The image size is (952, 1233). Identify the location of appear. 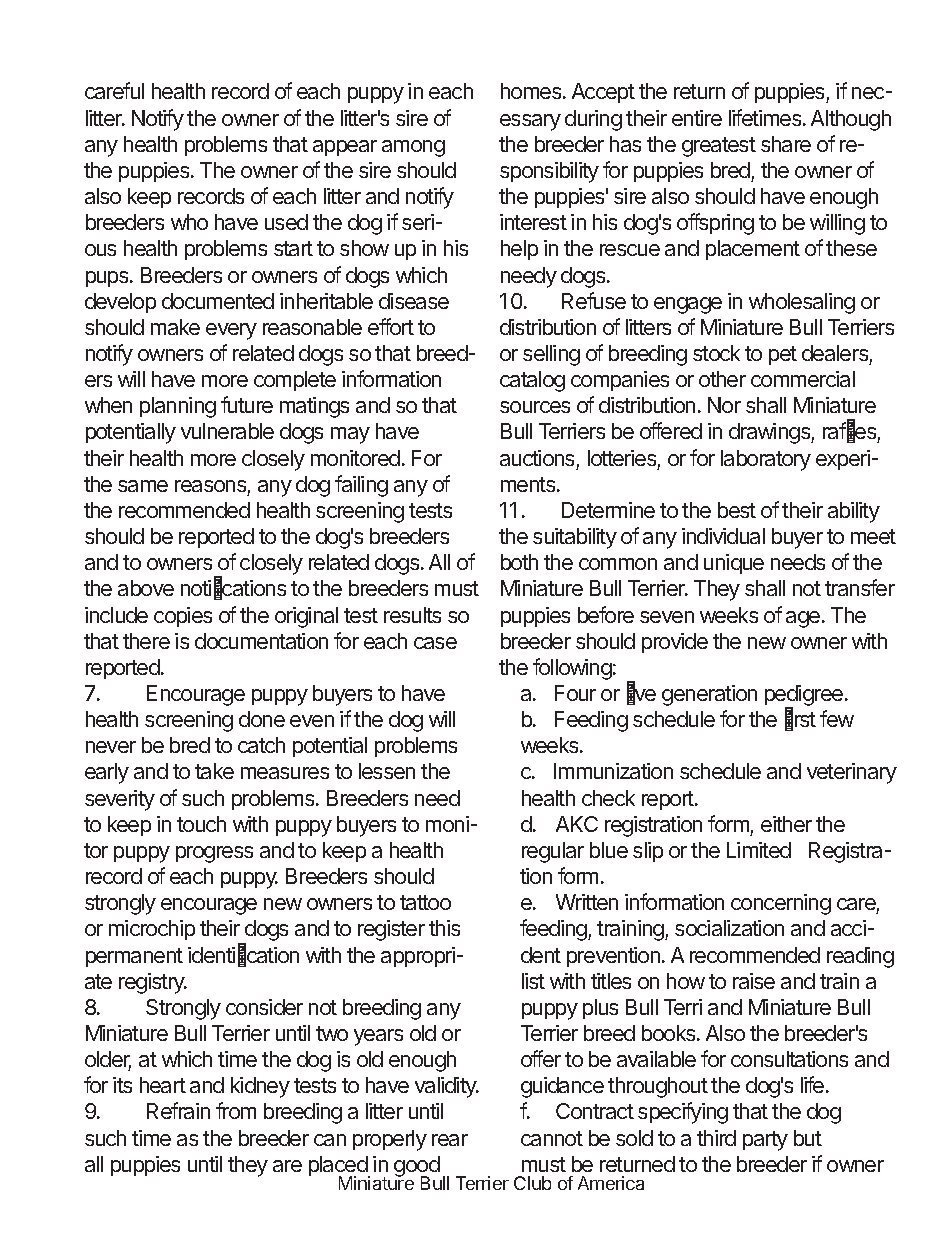
(345, 148).
